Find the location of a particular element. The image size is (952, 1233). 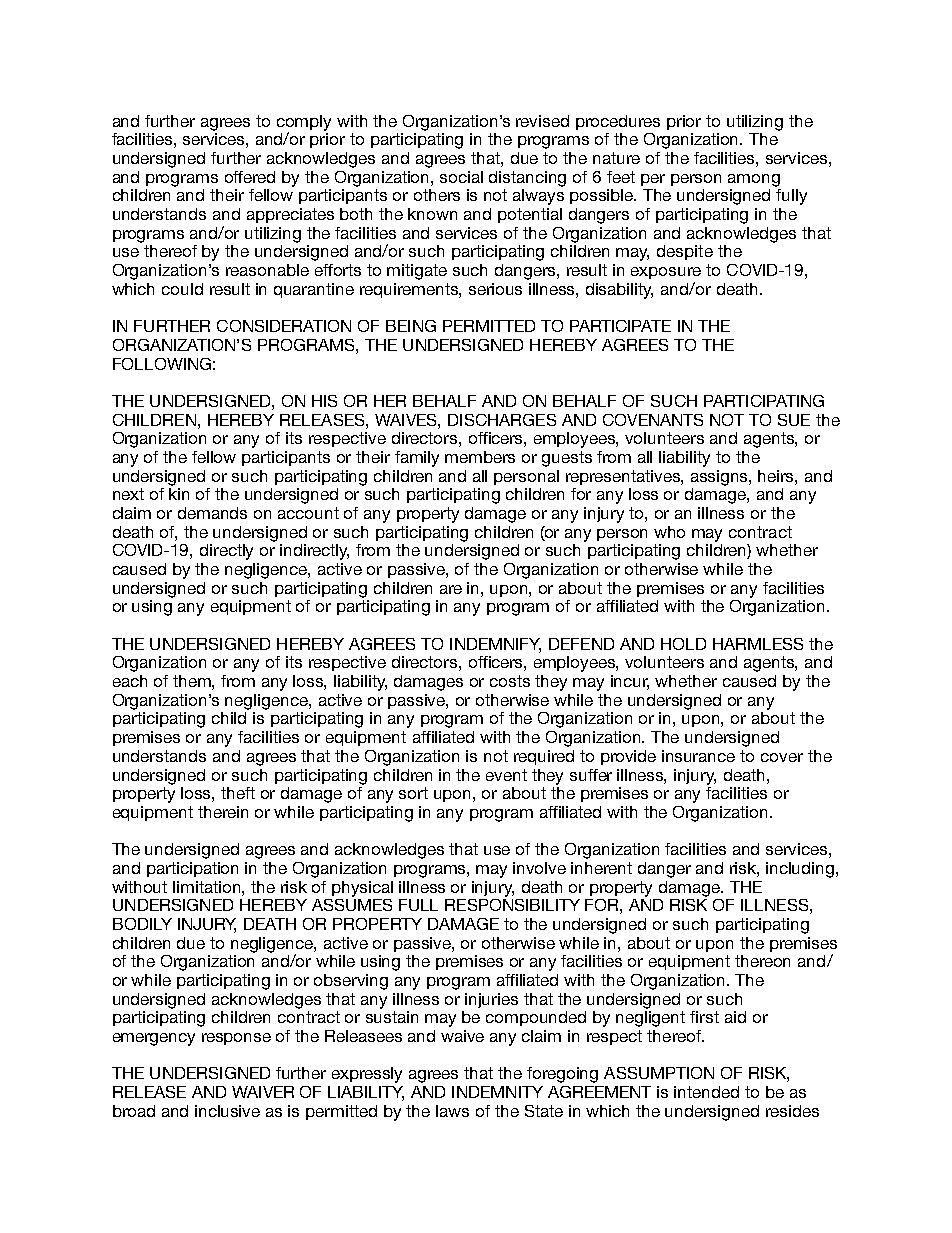

among is located at coordinates (754, 180).
